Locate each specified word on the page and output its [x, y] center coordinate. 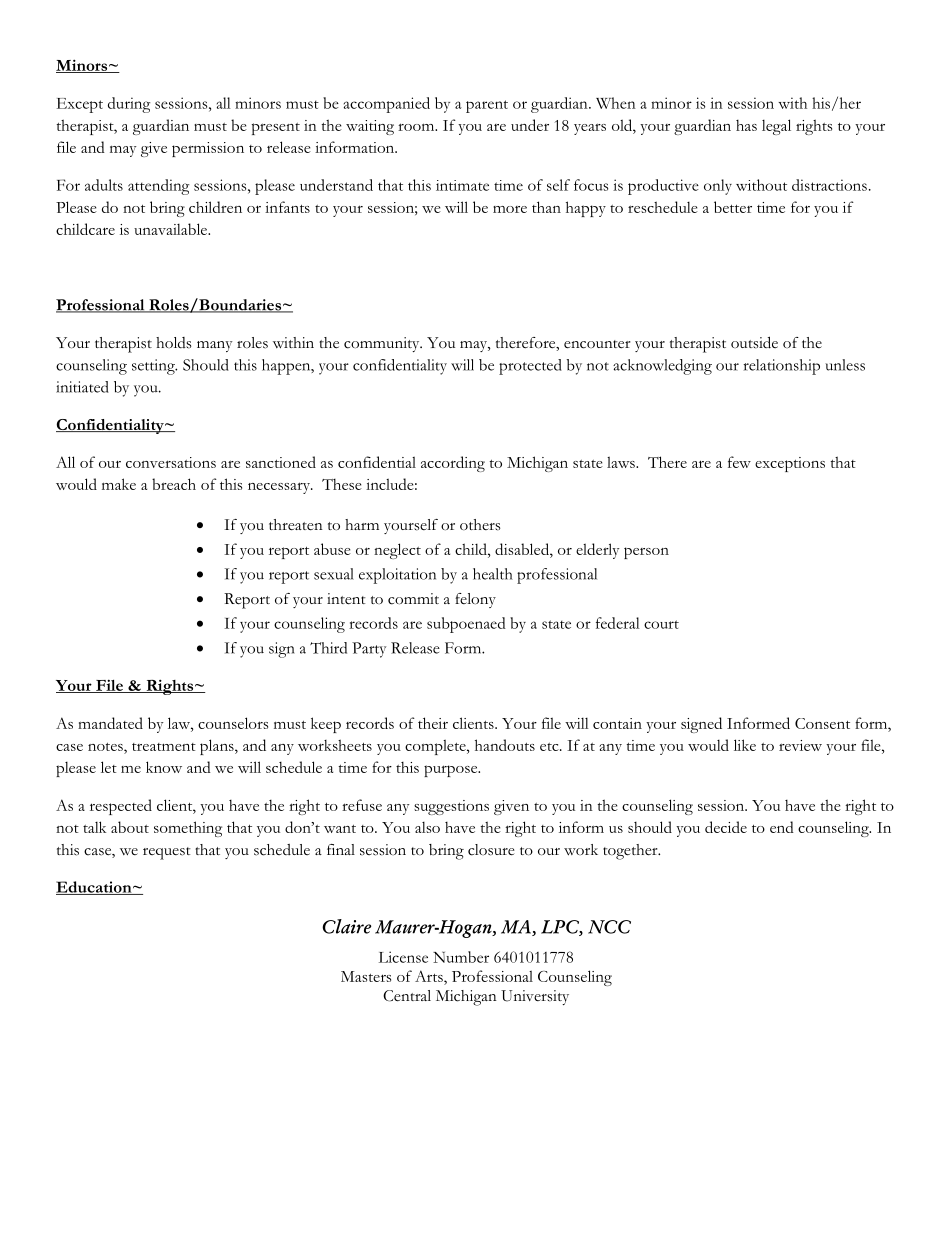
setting [154, 367]
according [453, 464]
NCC [609, 927]
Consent [822, 723]
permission [208, 149]
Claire [346, 926]
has [746, 125]
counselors [233, 723]
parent [487, 106]
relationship [781, 367]
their [433, 723]
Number [461, 957]
